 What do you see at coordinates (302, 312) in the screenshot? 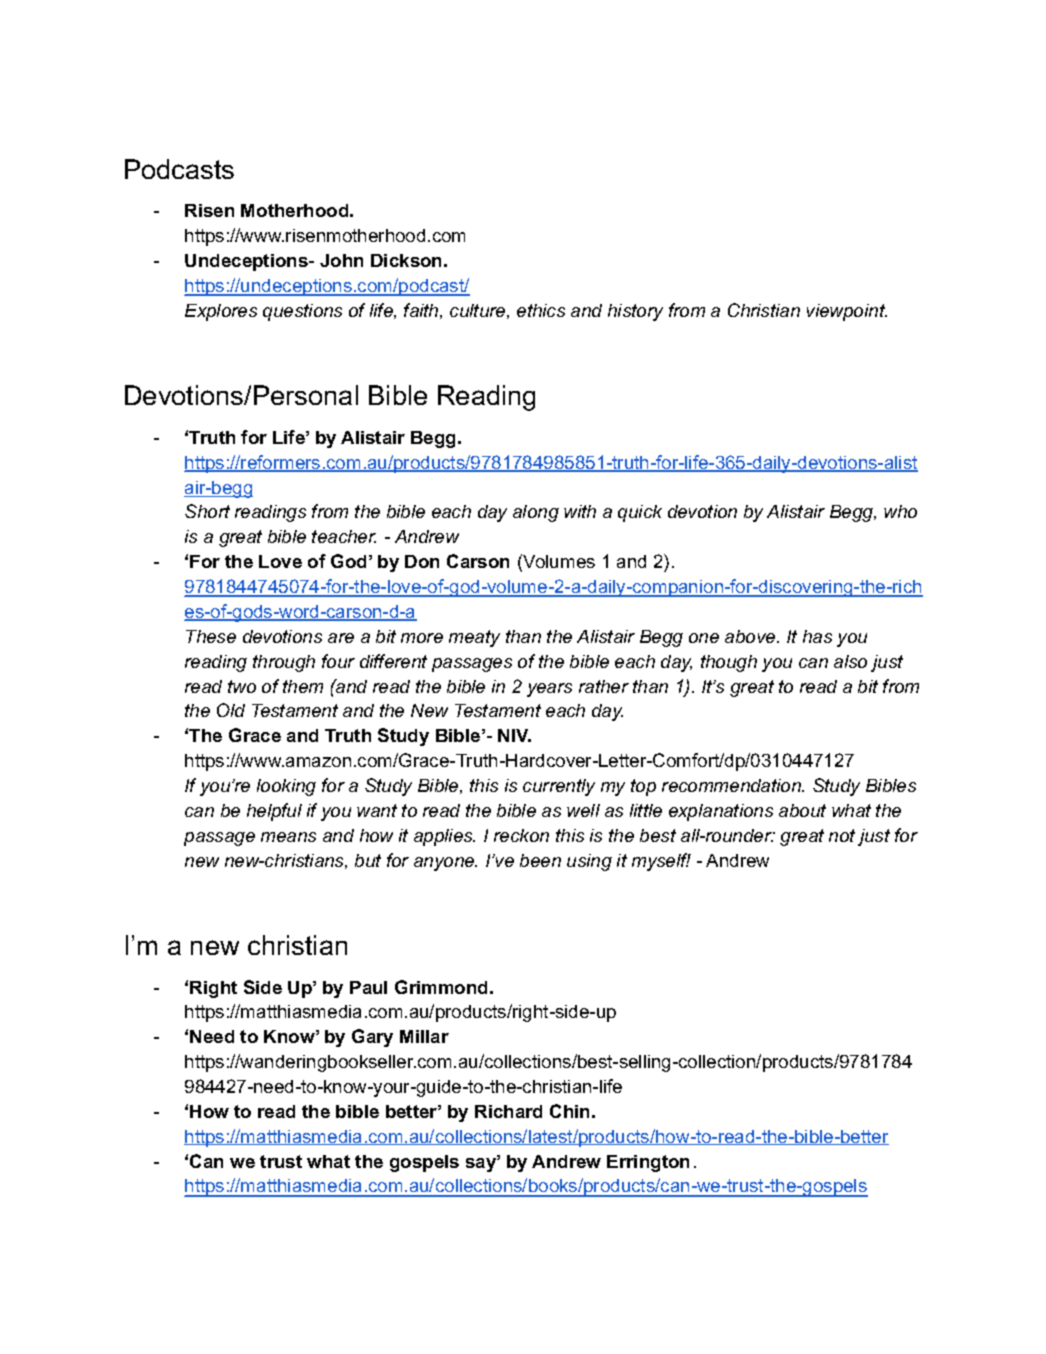
I see `questions` at bounding box center [302, 312].
